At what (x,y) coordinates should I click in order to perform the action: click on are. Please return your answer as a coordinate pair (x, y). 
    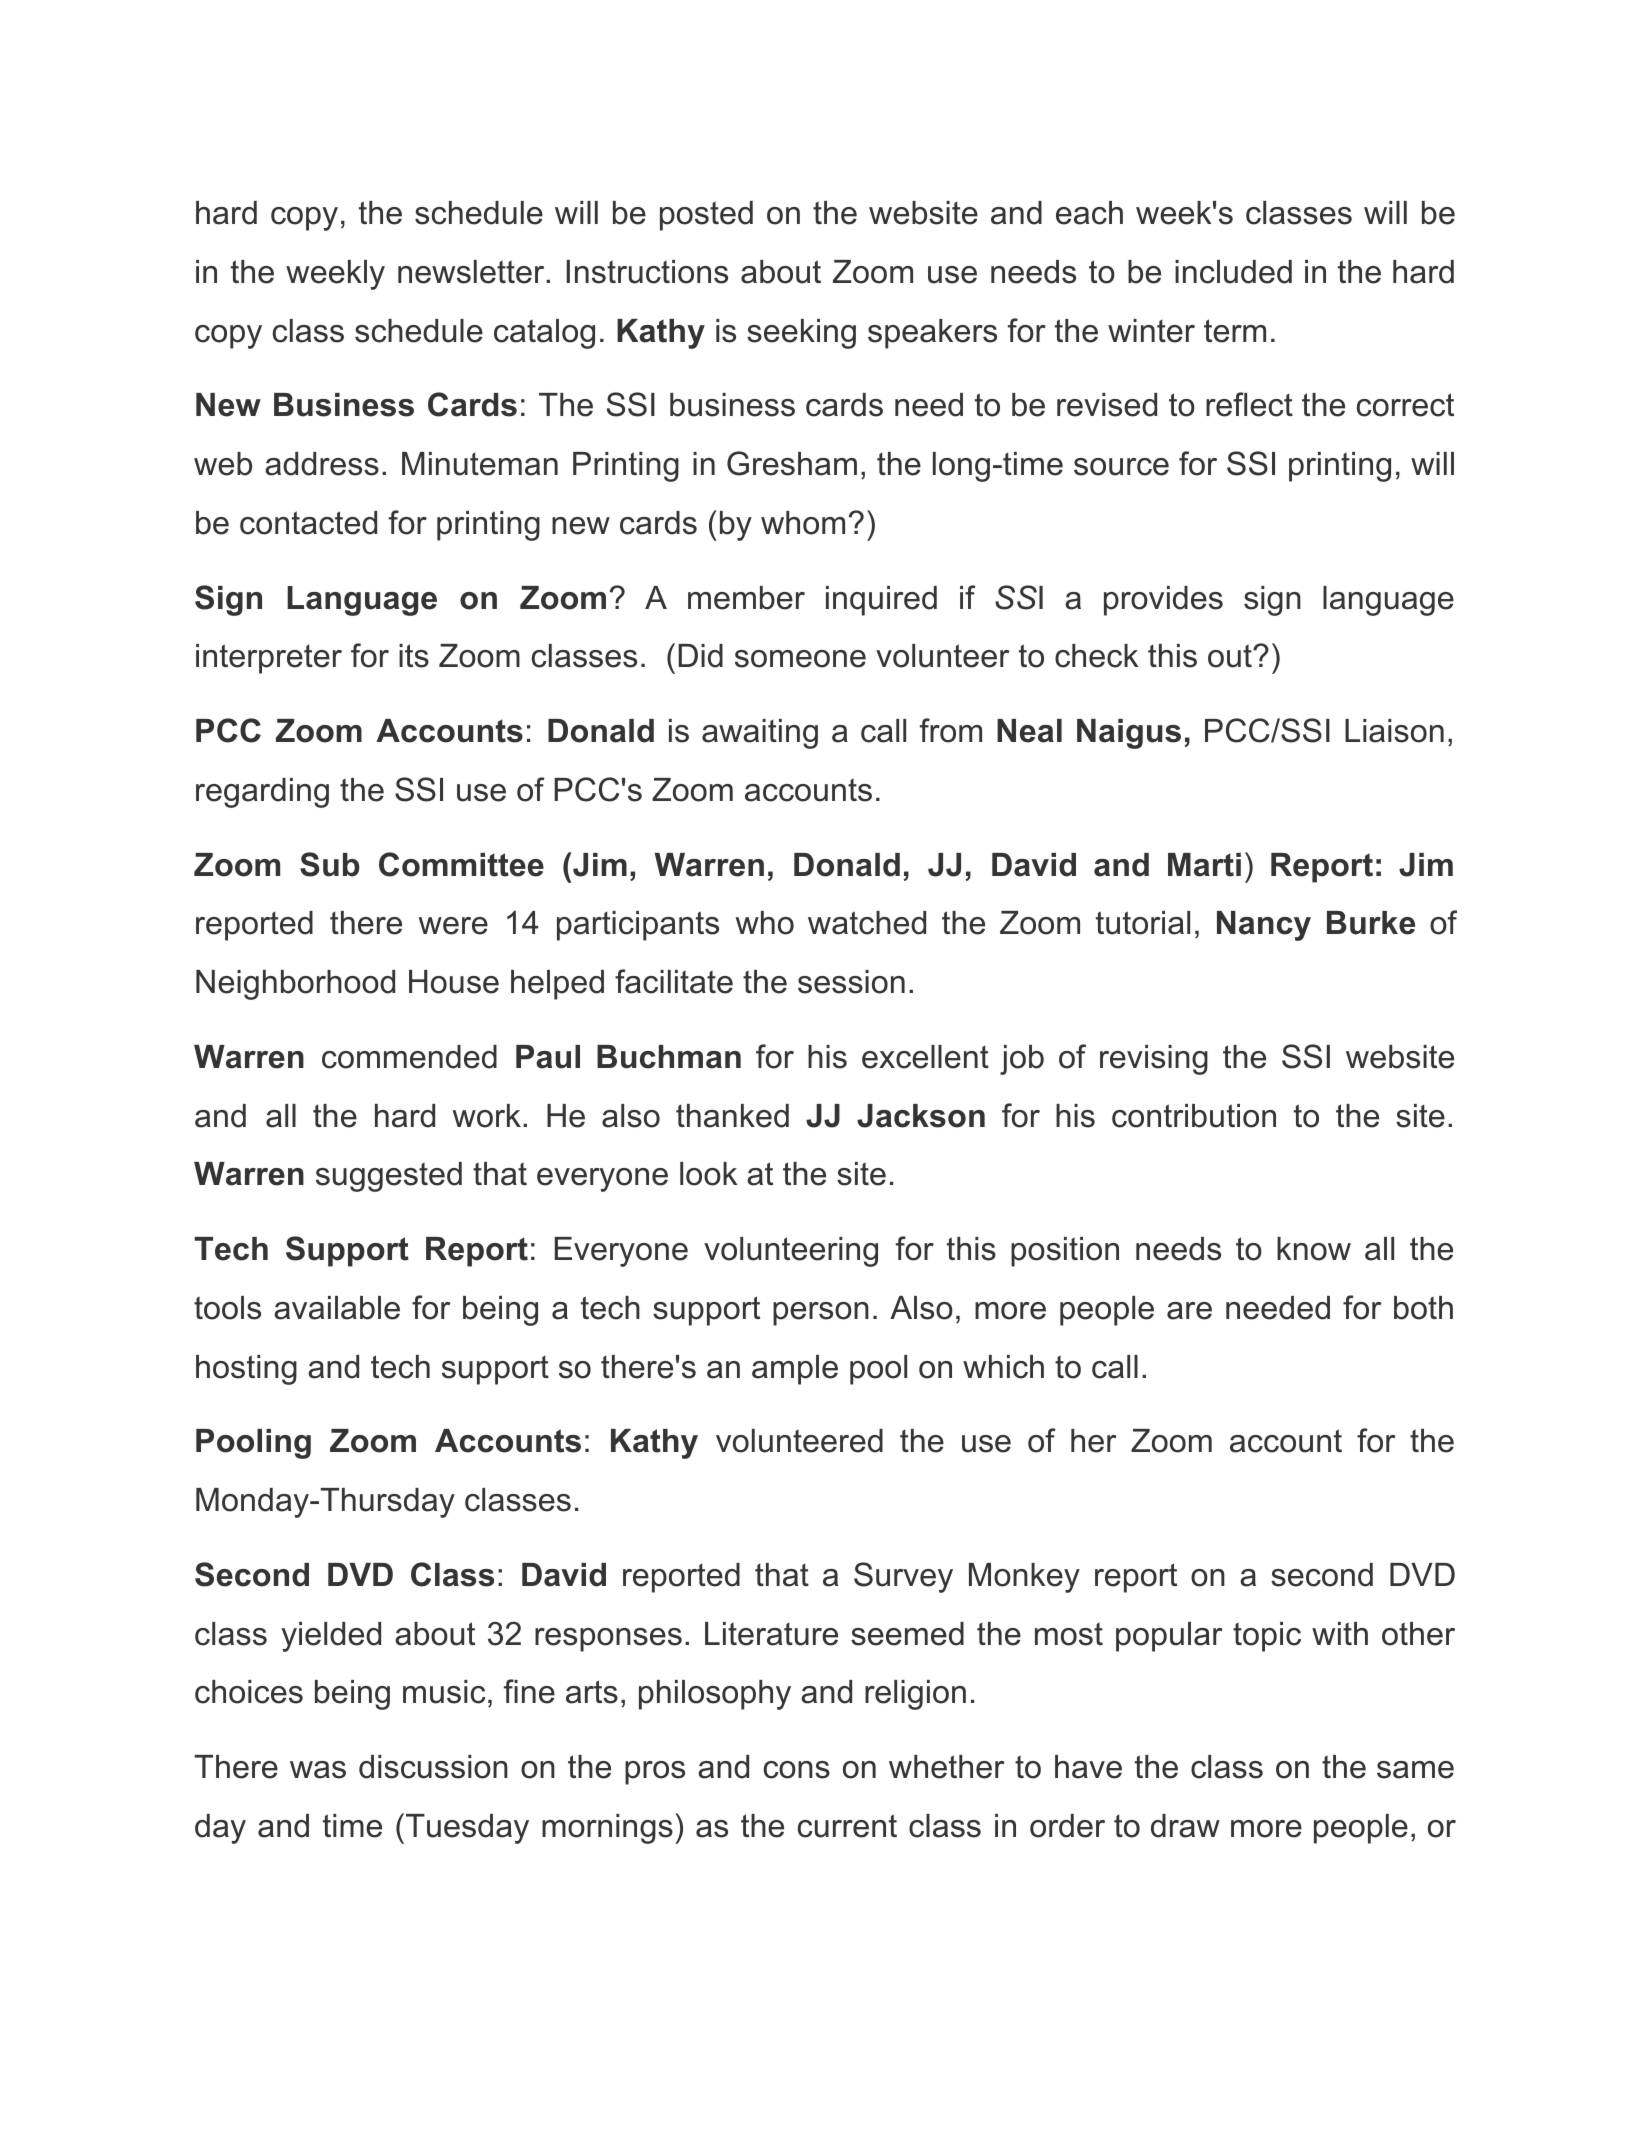
    Looking at the image, I should click on (1189, 1311).
